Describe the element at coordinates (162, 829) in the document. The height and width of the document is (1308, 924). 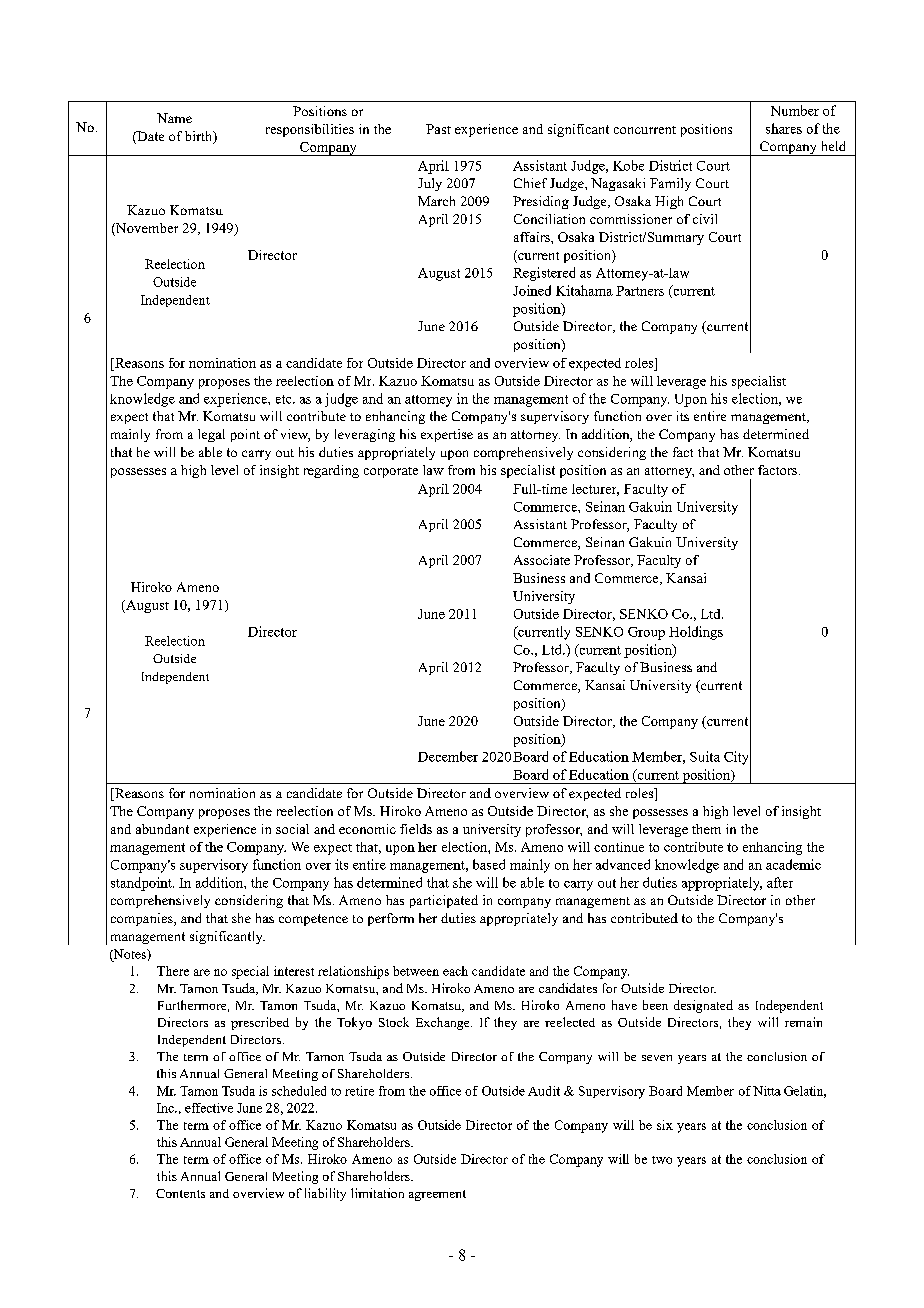
I see `abundant` at that location.
